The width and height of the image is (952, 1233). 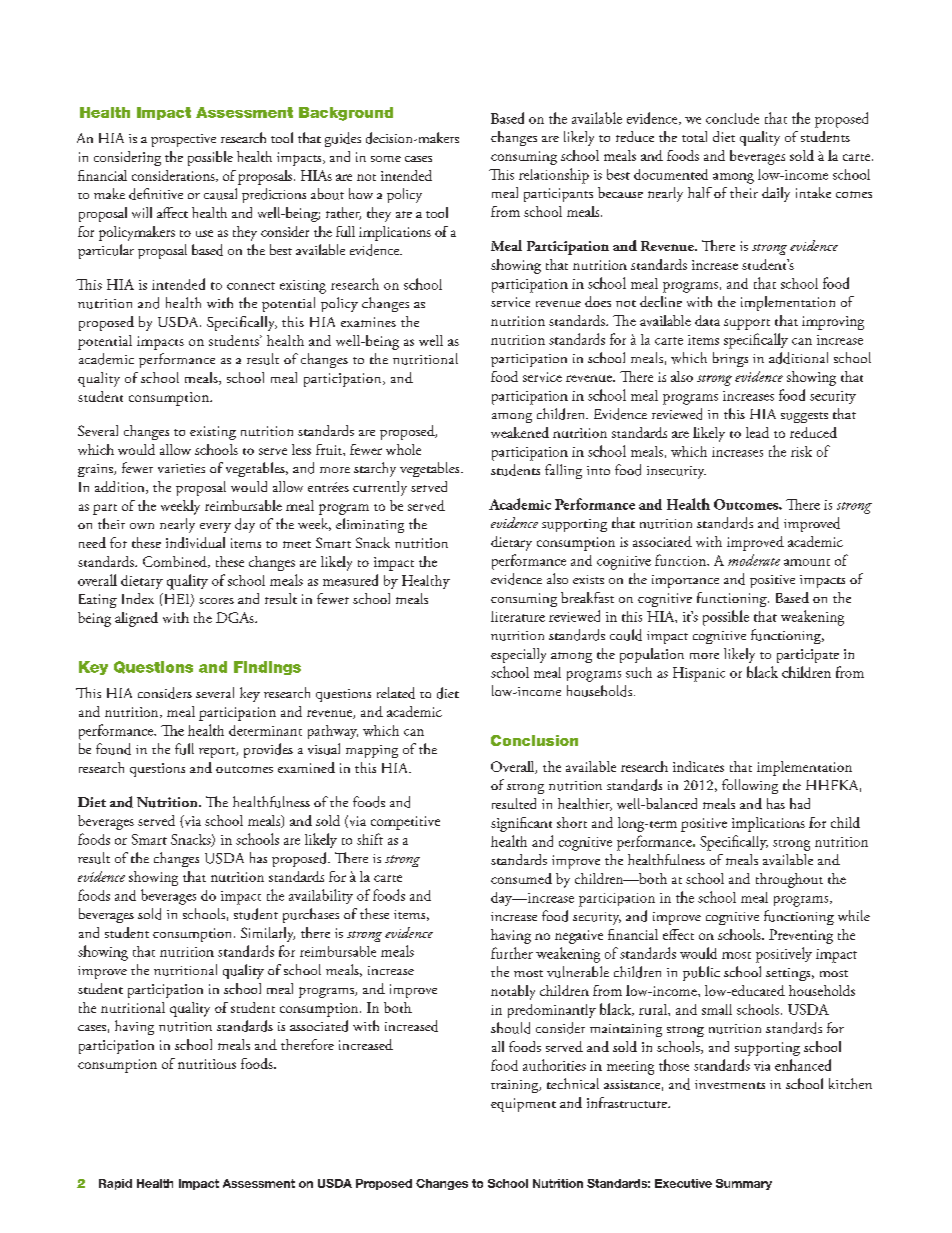 I want to click on throughout, so click(x=789, y=880).
